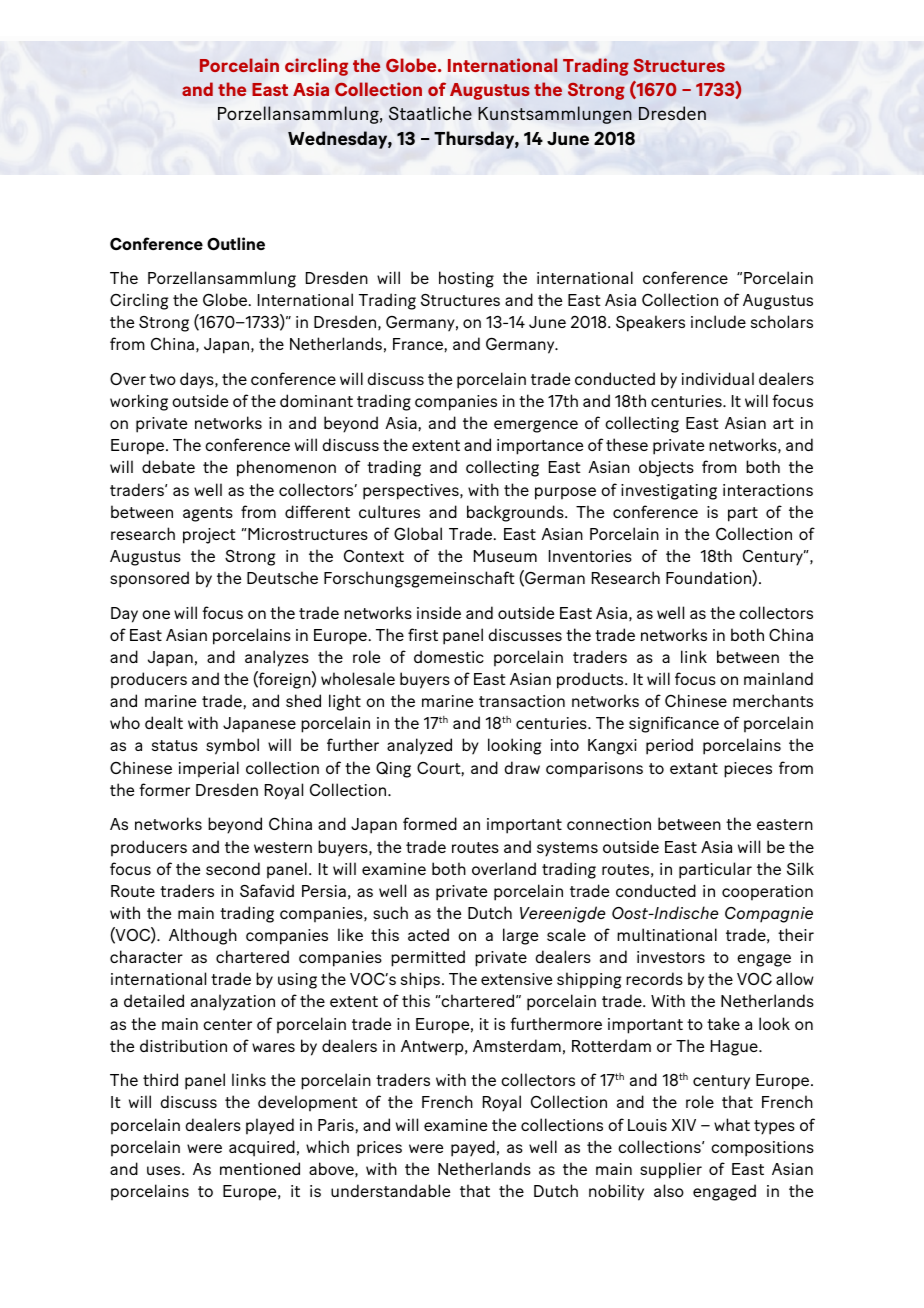 This screenshot has height=1308, width=924. I want to click on acted, so click(428, 934).
